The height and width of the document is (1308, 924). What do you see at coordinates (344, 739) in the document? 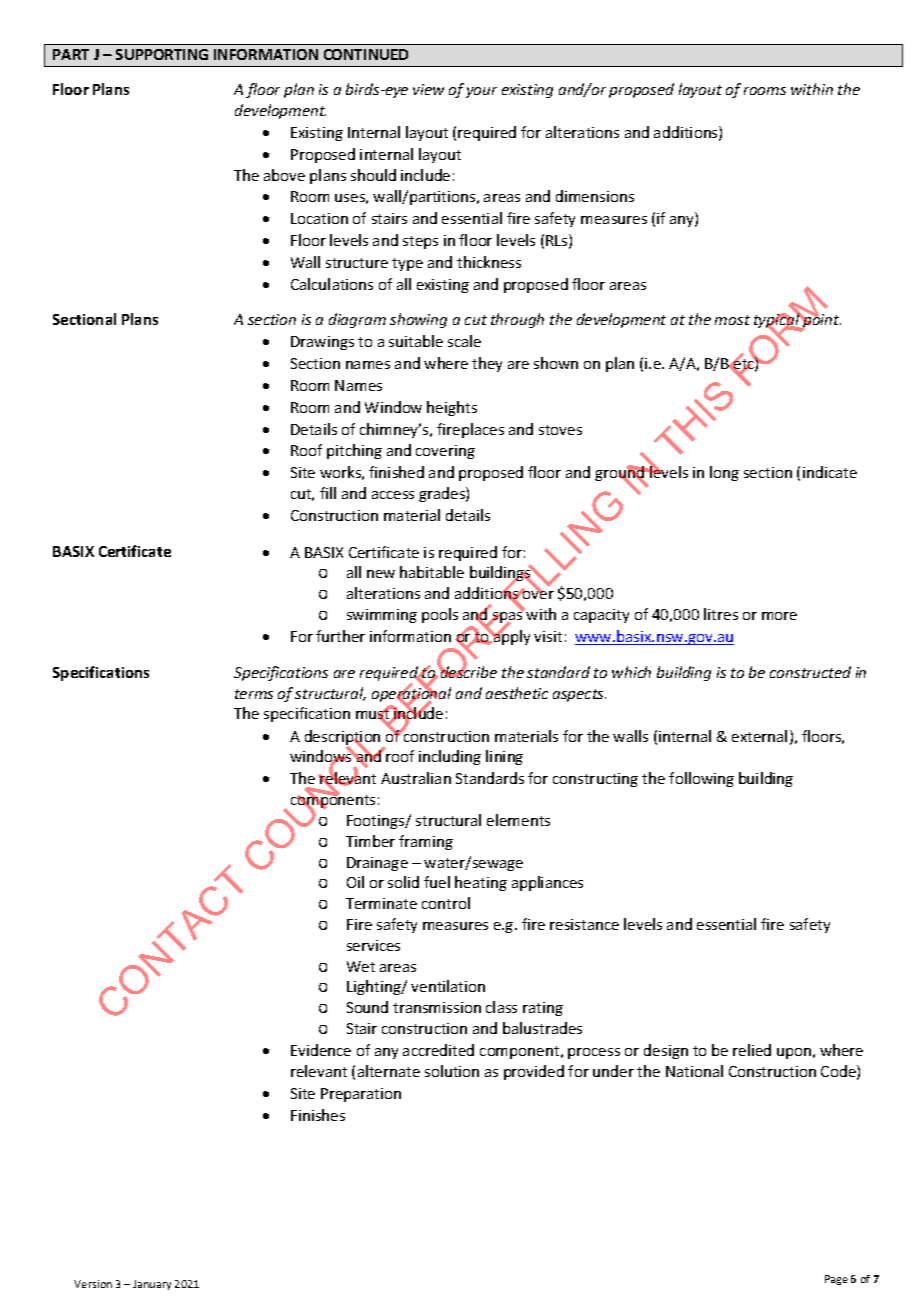
I see `description` at bounding box center [344, 739].
